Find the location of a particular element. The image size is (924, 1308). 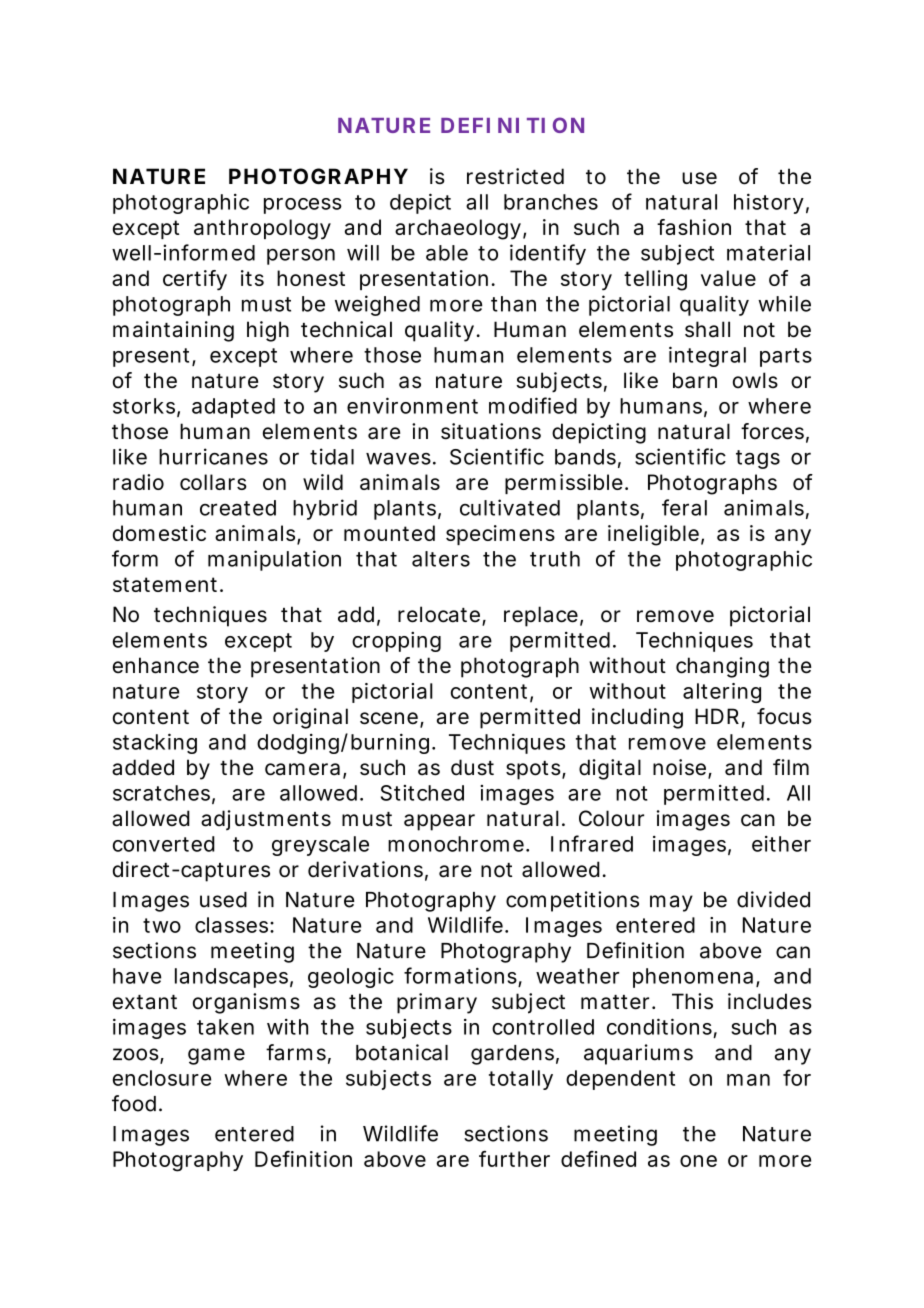

dependent is located at coordinates (620, 1080).
